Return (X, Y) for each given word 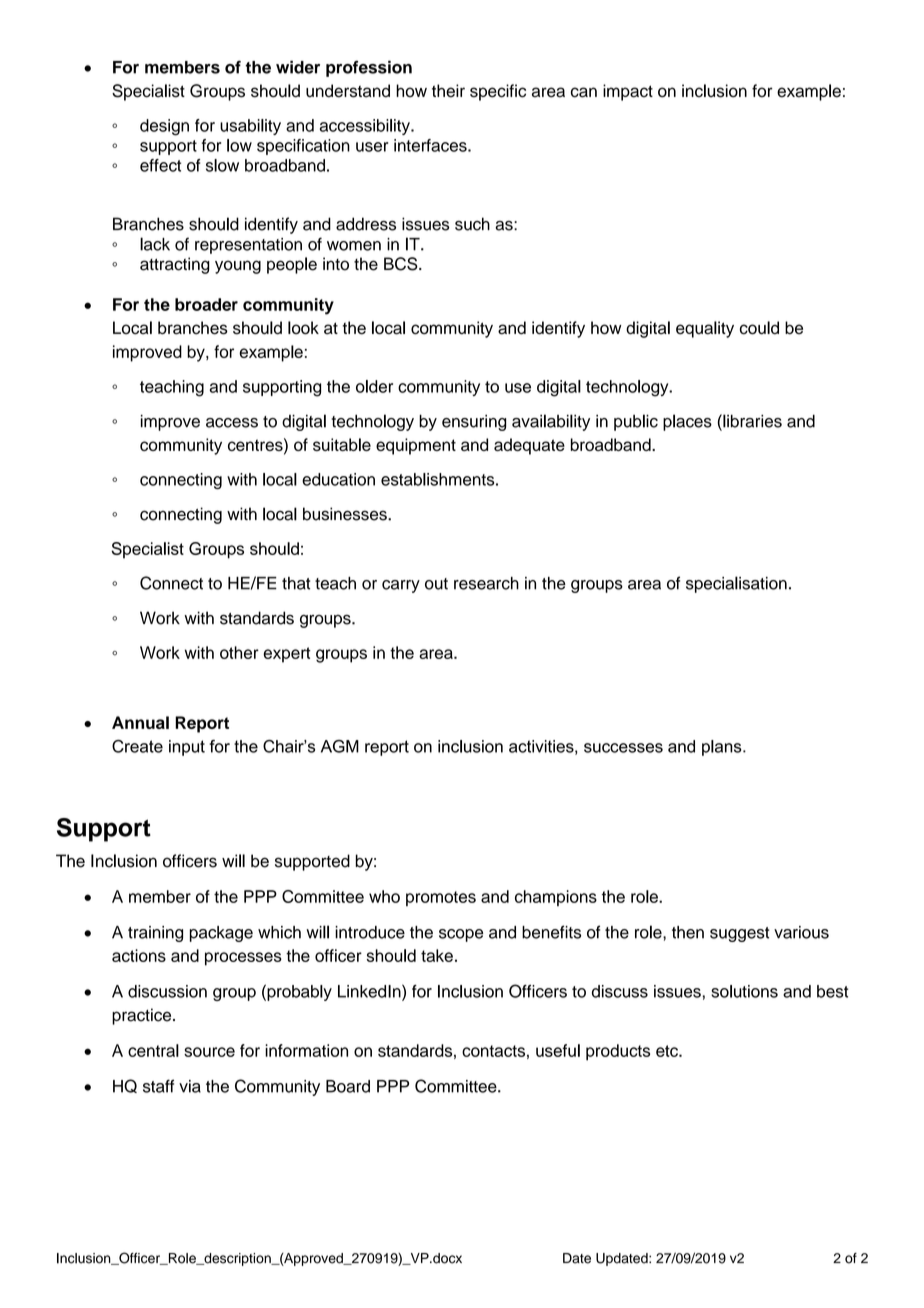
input (187, 748)
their (448, 91)
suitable (342, 444)
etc (668, 1051)
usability (250, 127)
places (687, 422)
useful (558, 1050)
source (209, 1052)
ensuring (474, 423)
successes (623, 748)
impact (628, 92)
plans (723, 748)
